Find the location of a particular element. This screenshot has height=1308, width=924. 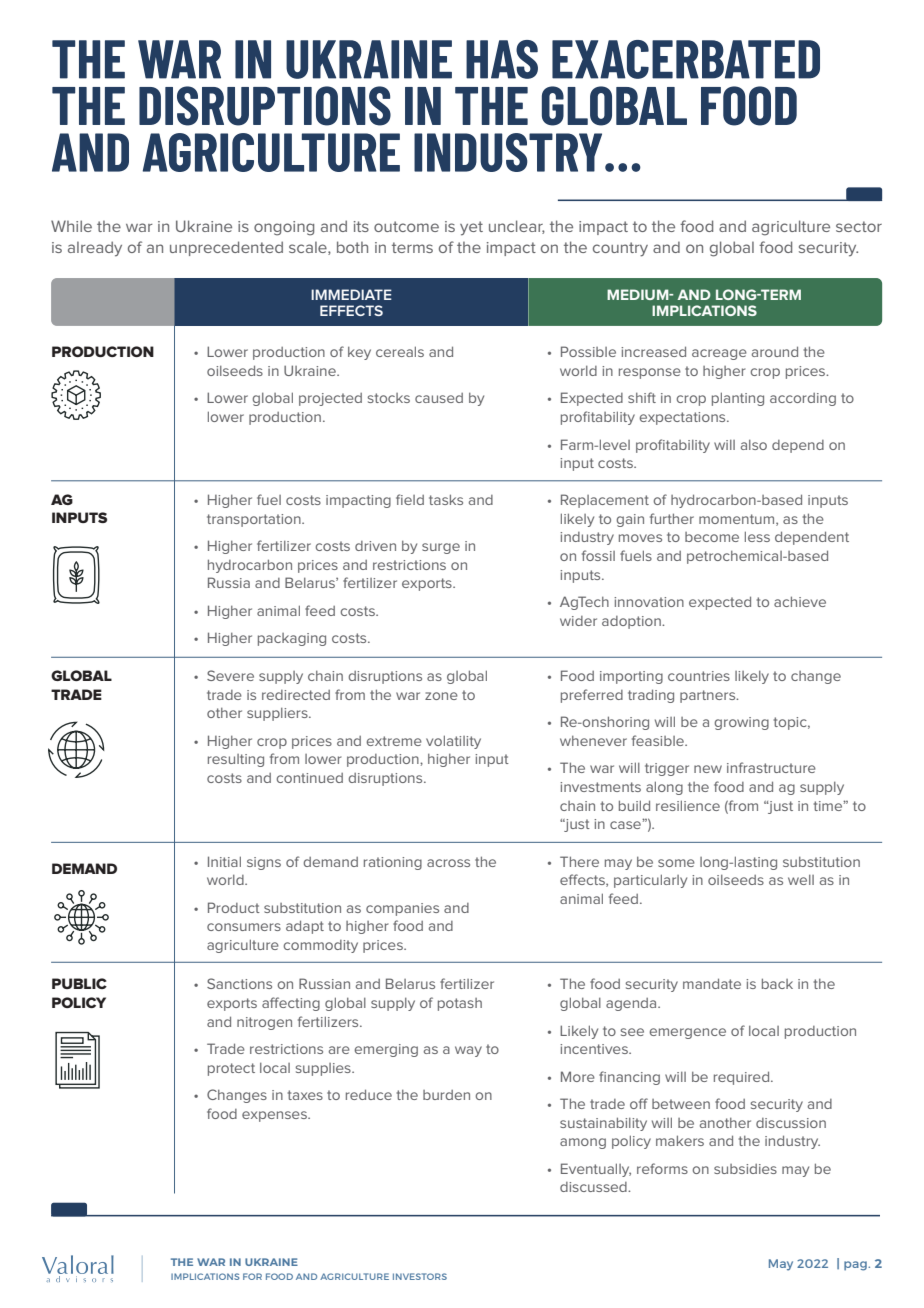

zone is located at coordinates (441, 696).
